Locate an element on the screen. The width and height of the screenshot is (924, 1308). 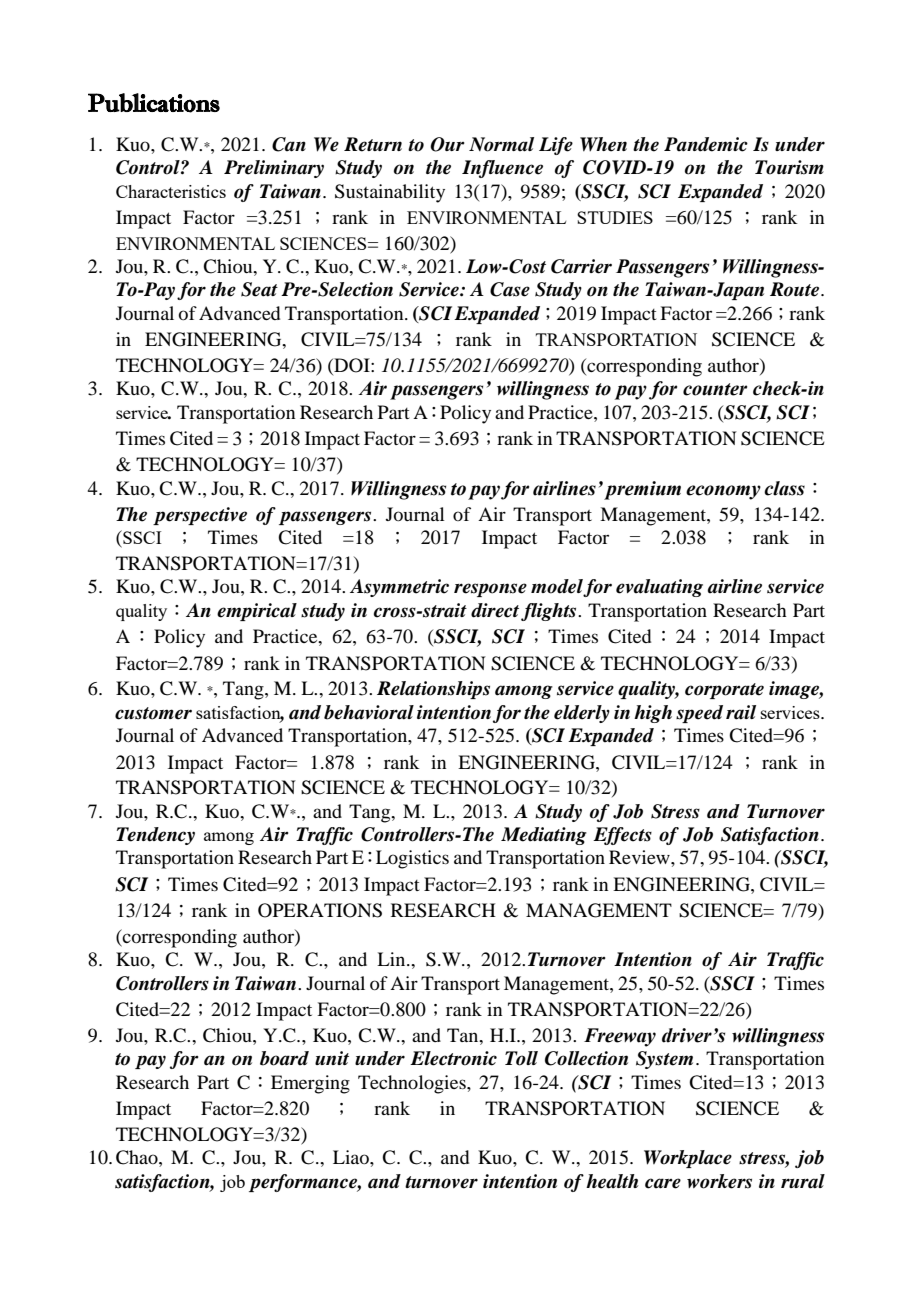
Can is located at coordinates (289, 144).
